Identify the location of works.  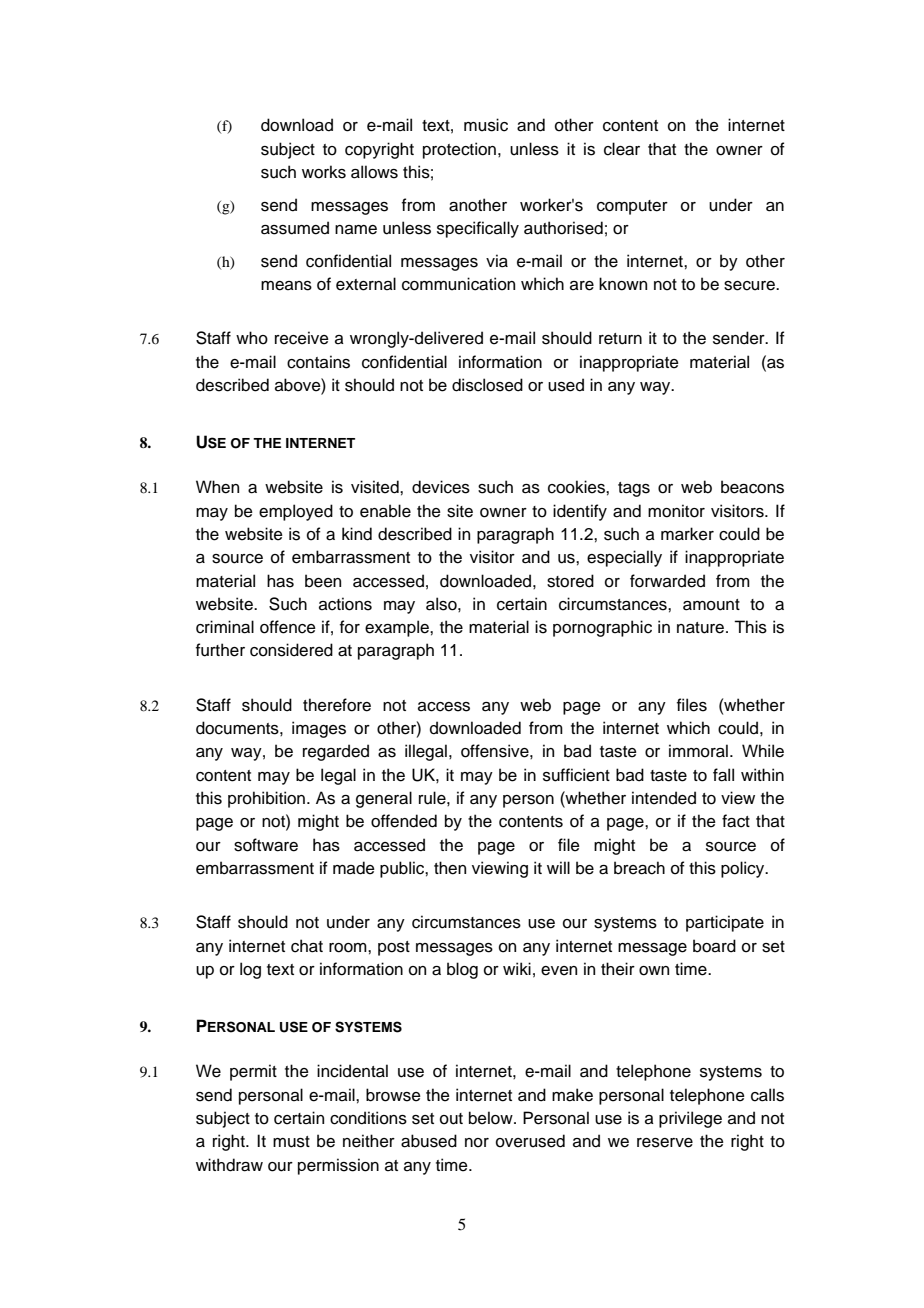
(324, 172).
